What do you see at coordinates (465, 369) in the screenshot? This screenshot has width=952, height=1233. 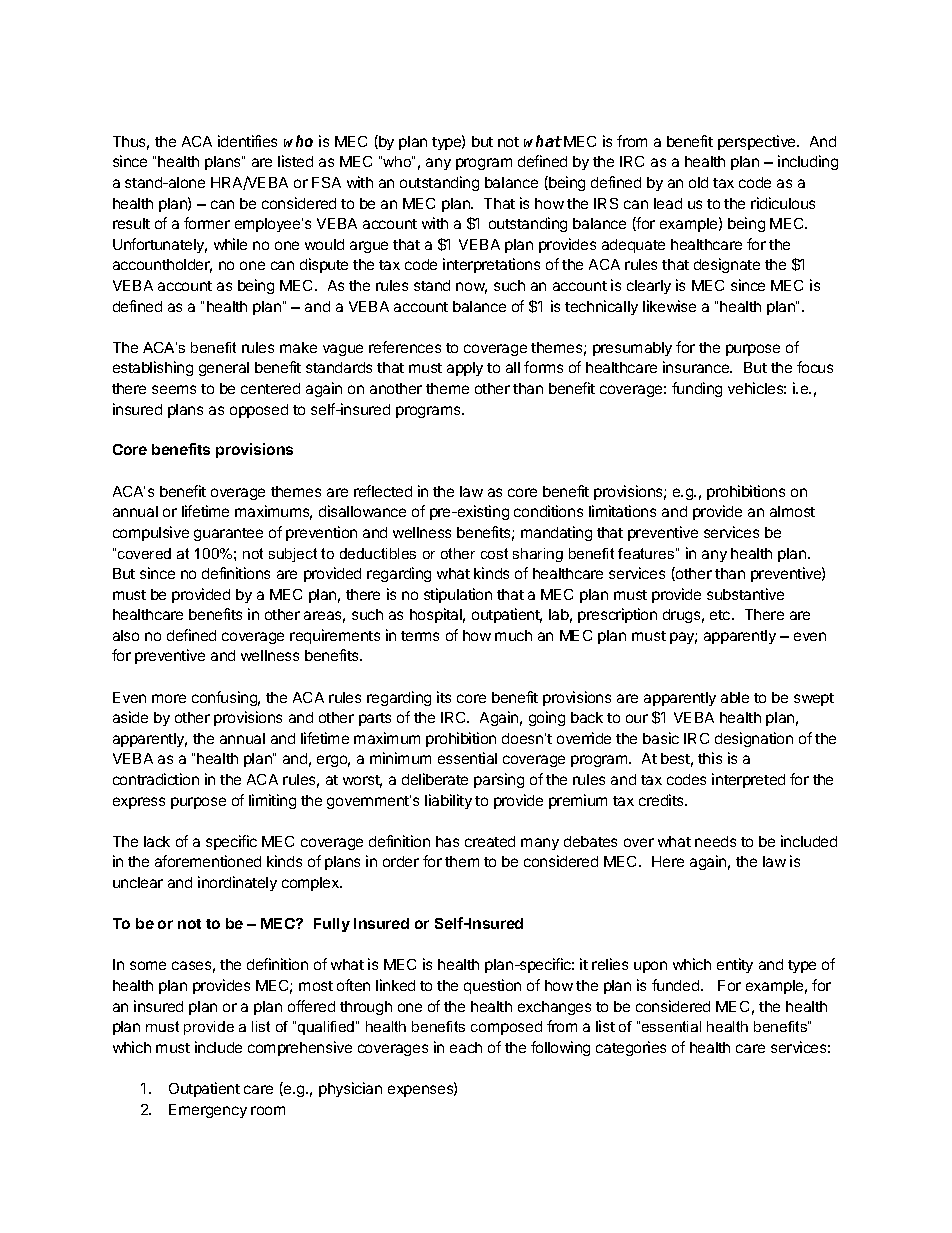 I see `apply` at bounding box center [465, 369].
